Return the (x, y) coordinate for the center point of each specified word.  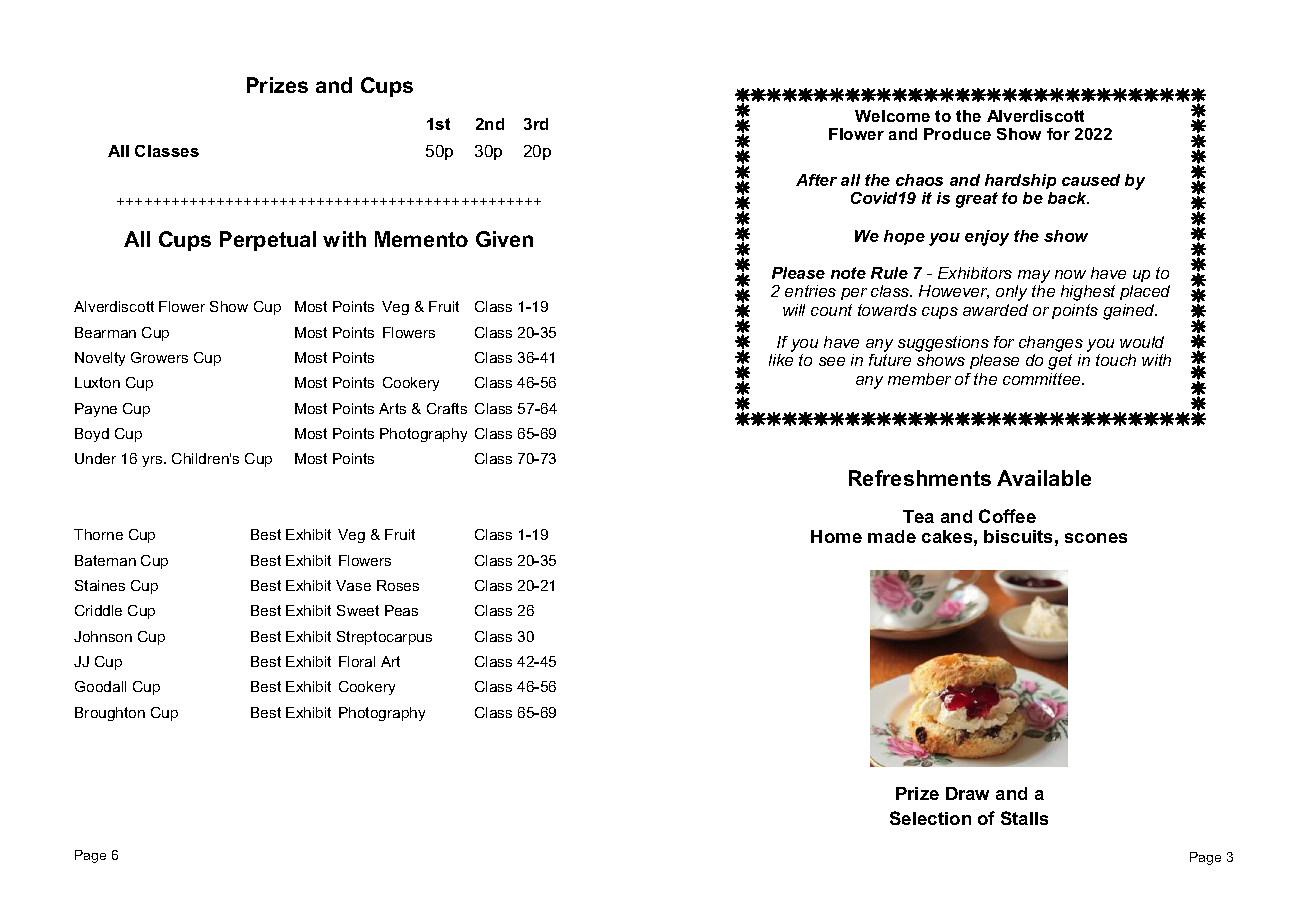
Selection (930, 818)
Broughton (110, 714)
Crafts (447, 408)
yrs (153, 461)
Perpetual (268, 241)
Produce (957, 134)
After (816, 180)
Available (1044, 478)
